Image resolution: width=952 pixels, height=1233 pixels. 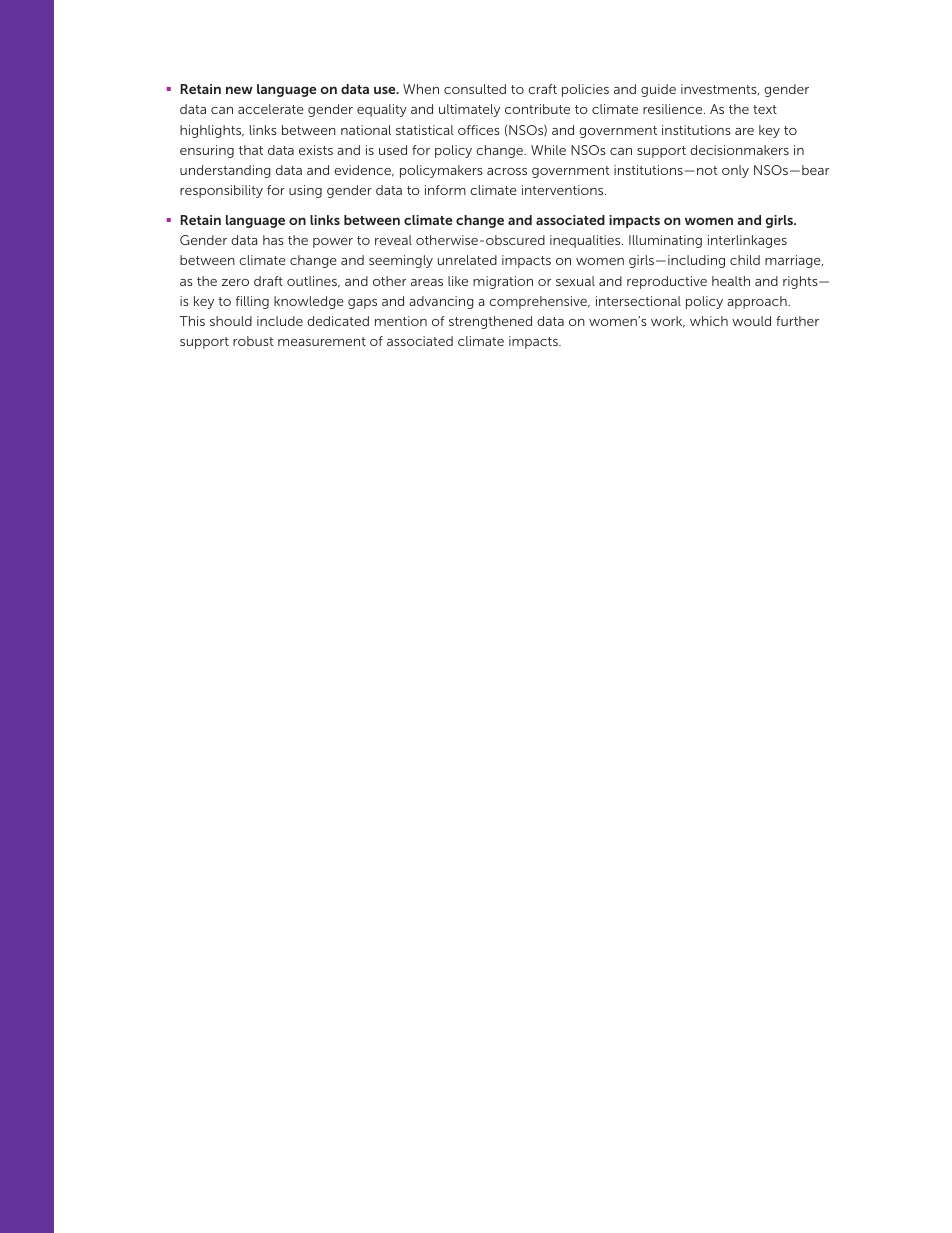 What do you see at coordinates (253, 341) in the screenshot?
I see `robust` at bounding box center [253, 341].
